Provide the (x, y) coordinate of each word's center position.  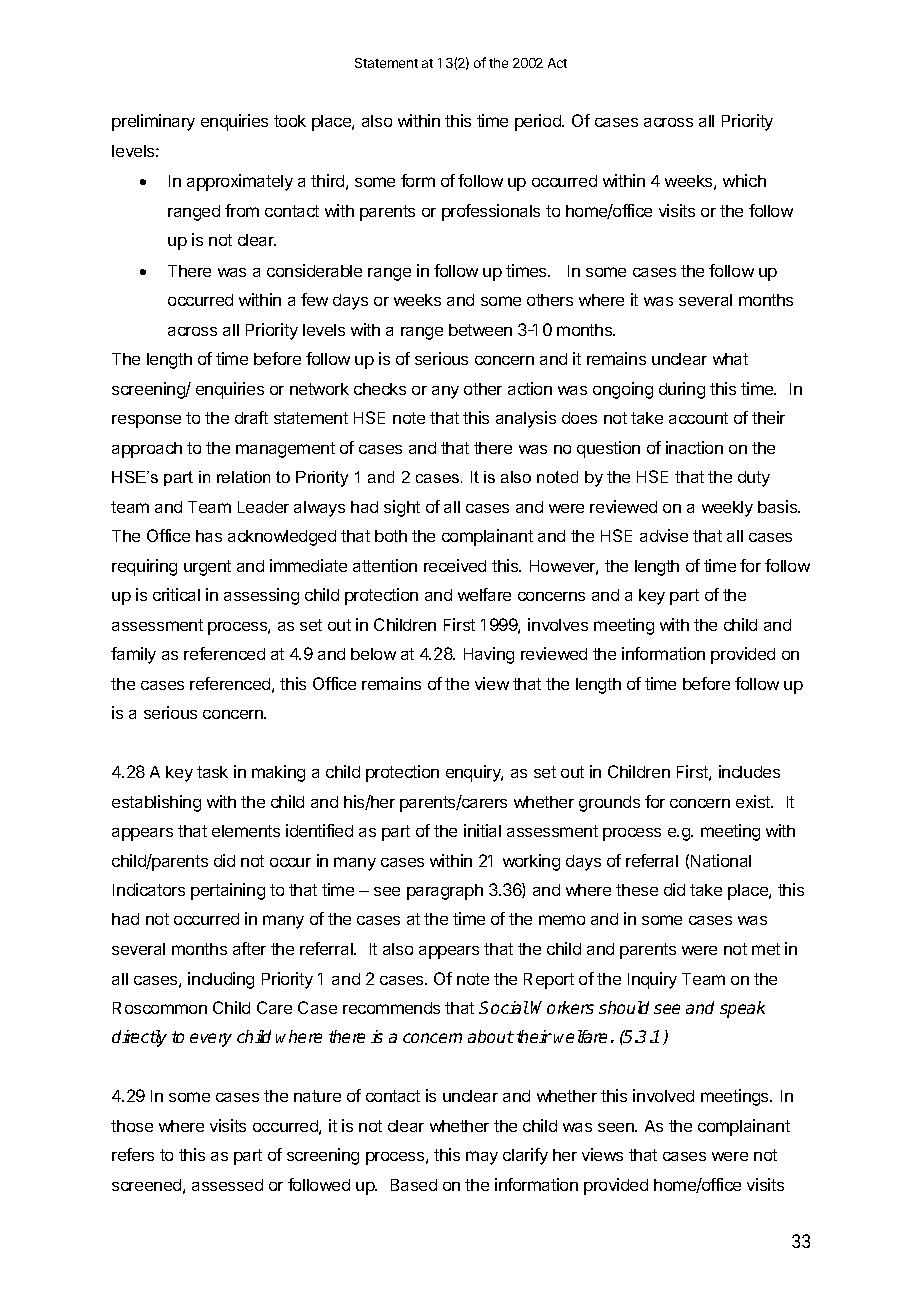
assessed (227, 1185)
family (133, 655)
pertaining (228, 891)
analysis (526, 419)
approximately (240, 182)
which (744, 180)
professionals (491, 212)
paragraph (445, 892)
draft (251, 417)
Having (489, 655)
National (721, 860)
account (698, 418)
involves (558, 624)
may (482, 1158)
